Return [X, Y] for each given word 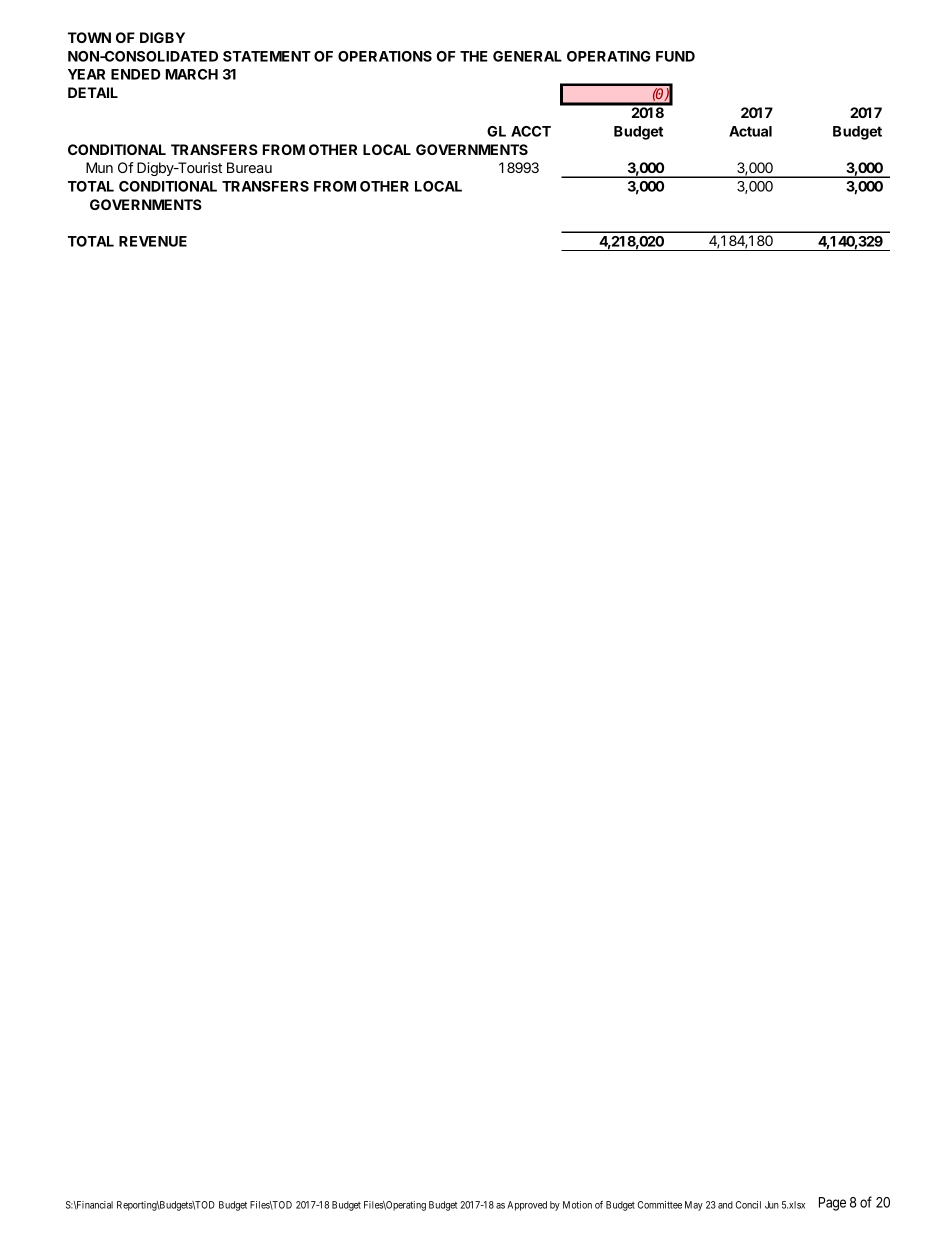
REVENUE [153, 241]
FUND [675, 56]
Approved [527, 1206]
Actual [750, 131]
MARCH [192, 74]
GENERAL [527, 56]
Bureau [249, 167]
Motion [577, 1205]
